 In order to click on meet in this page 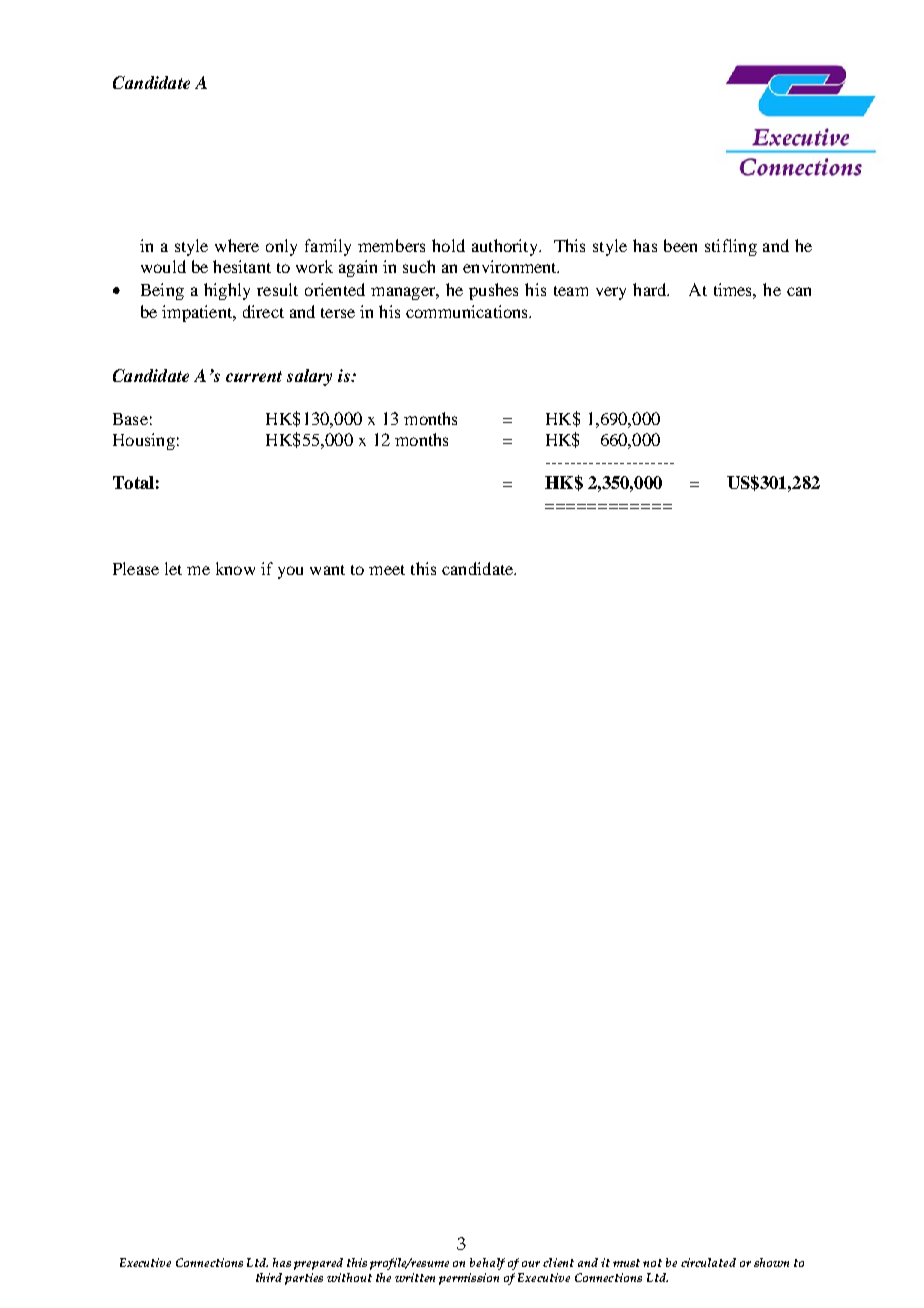, I will do `click(387, 570)`.
